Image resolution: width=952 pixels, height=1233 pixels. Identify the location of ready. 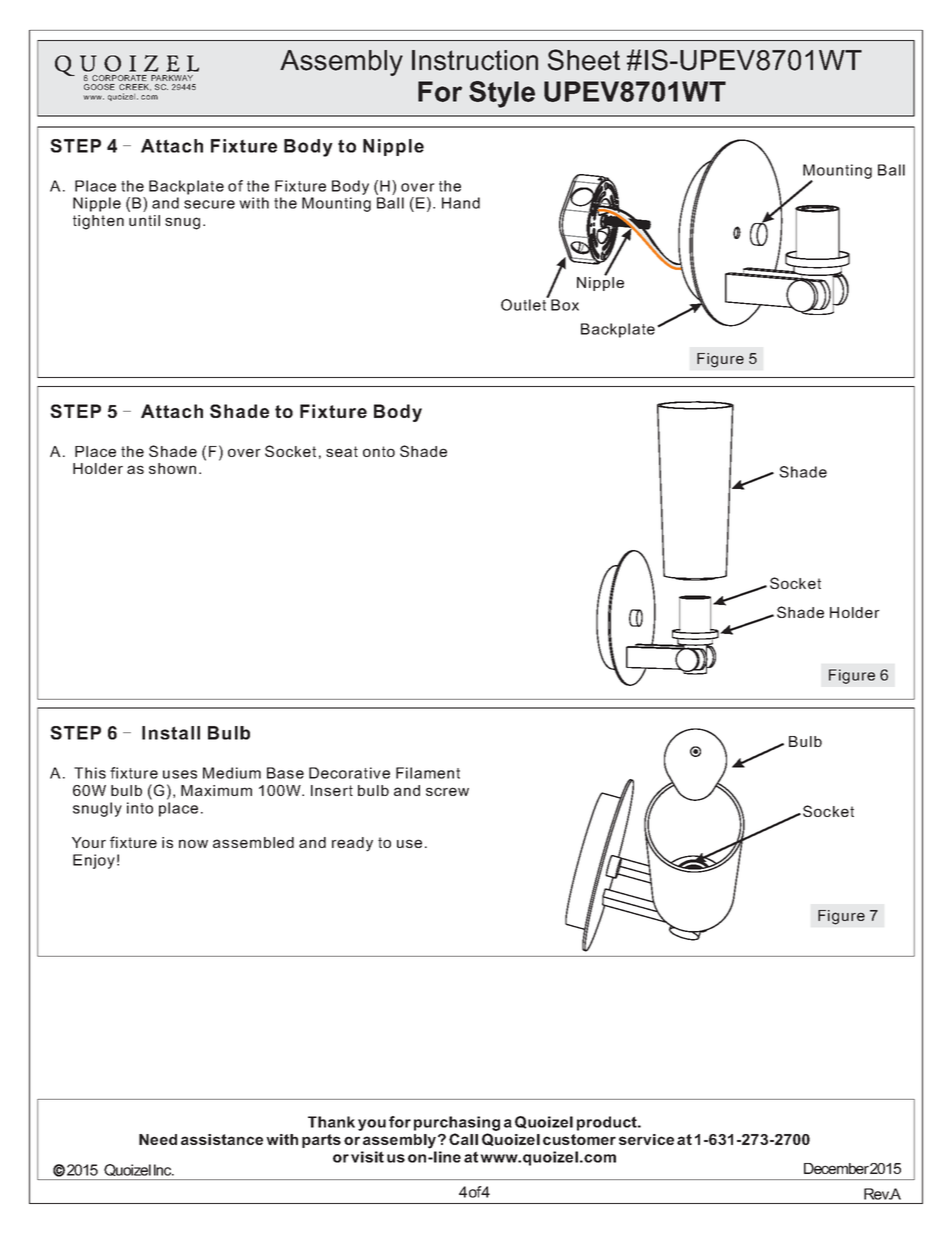
(352, 844).
